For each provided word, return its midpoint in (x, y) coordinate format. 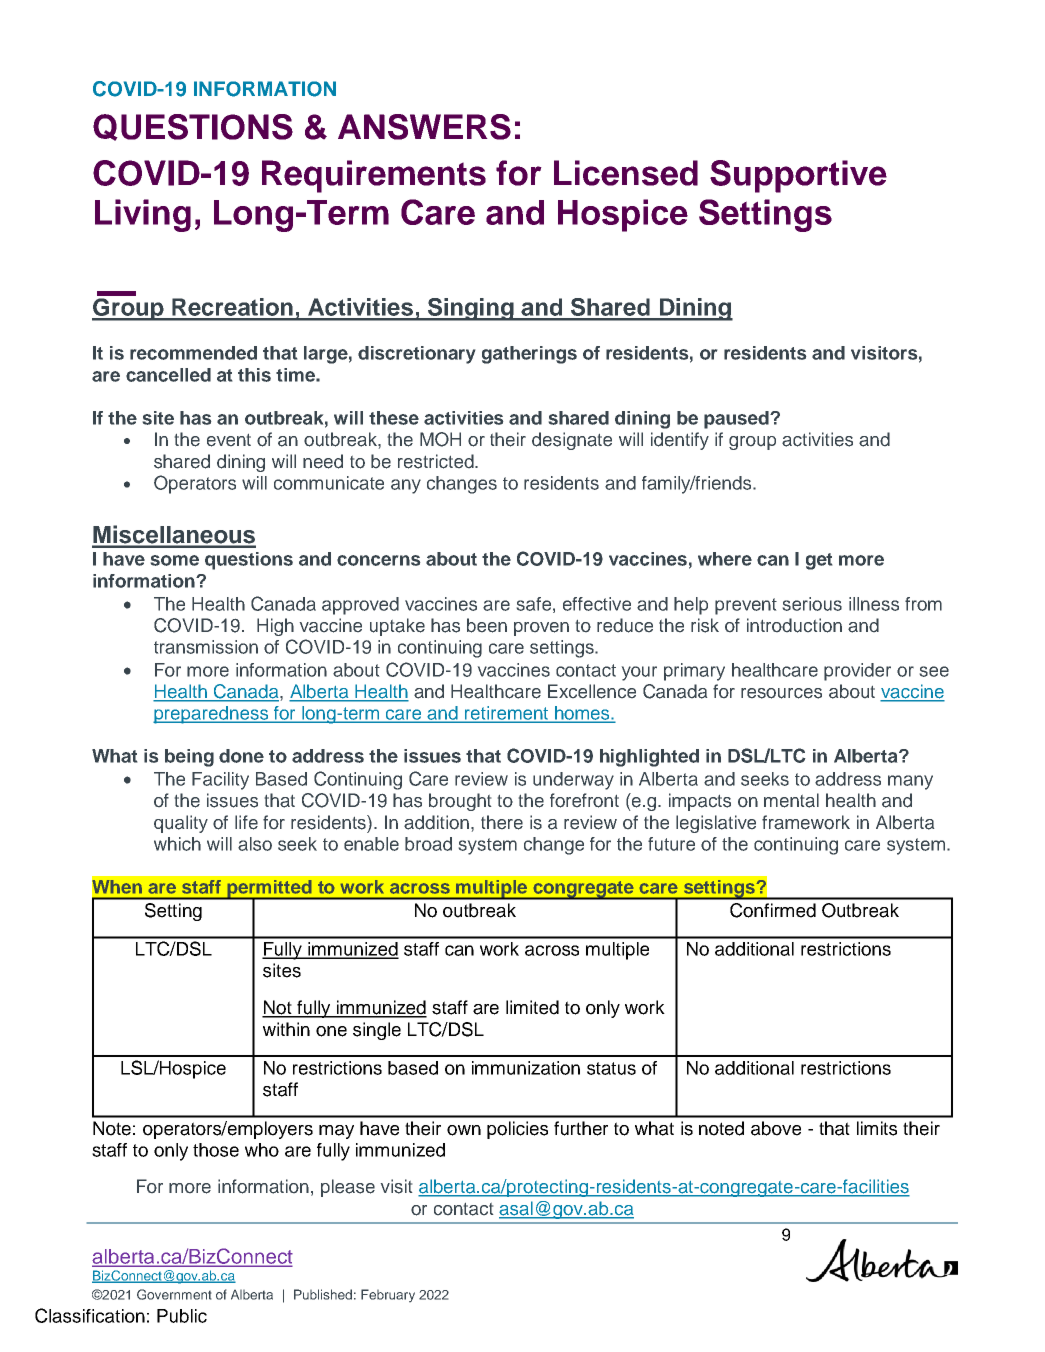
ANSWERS (424, 127)
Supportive (798, 176)
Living (143, 215)
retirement (507, 714)
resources (781, 693)
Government (174, 1294)
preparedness (212, 715)
